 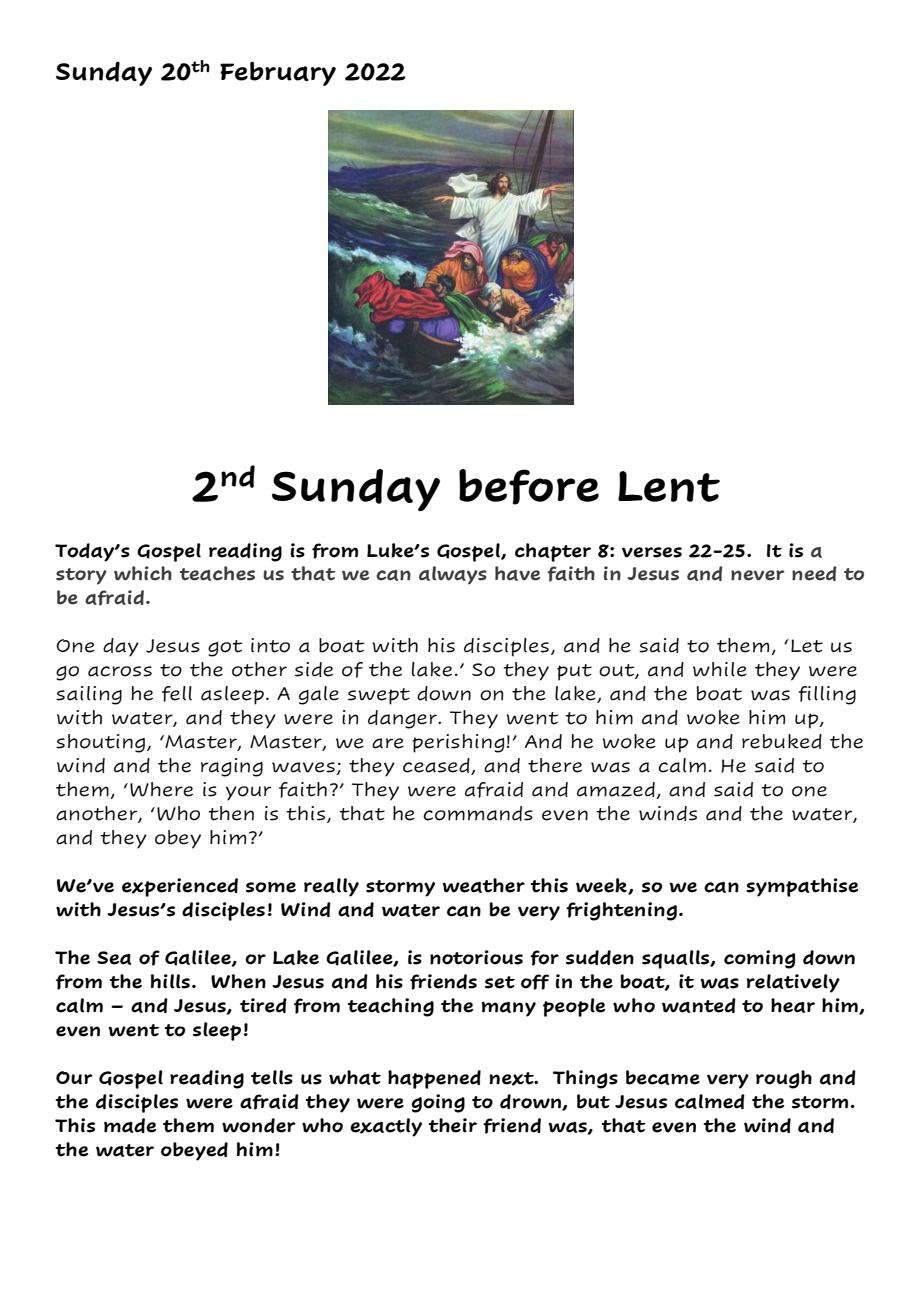 I want to click on weather, so click(x=483, y=885).
